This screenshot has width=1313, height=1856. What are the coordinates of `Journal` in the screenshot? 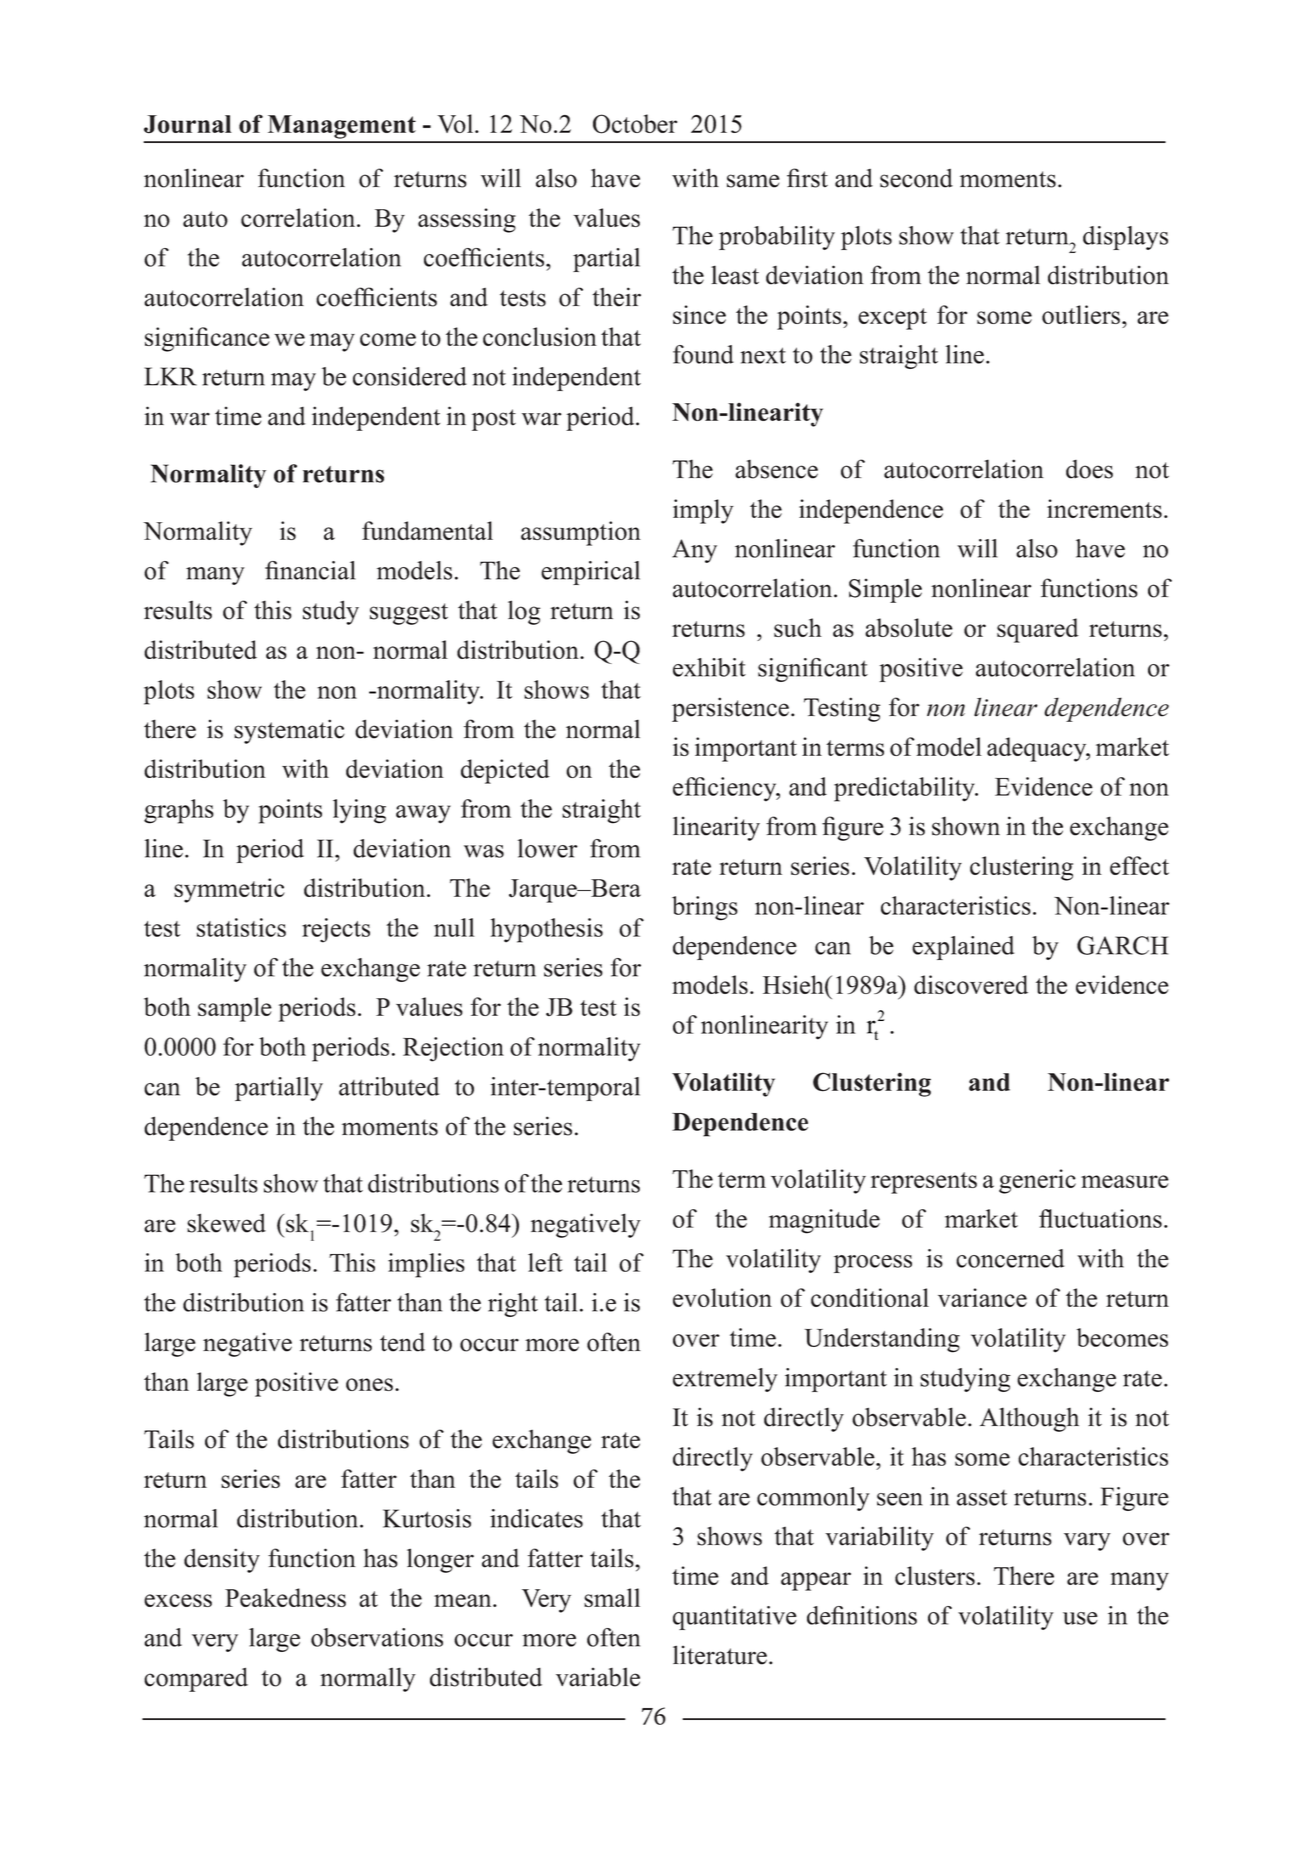 It's located at (188, 124).
